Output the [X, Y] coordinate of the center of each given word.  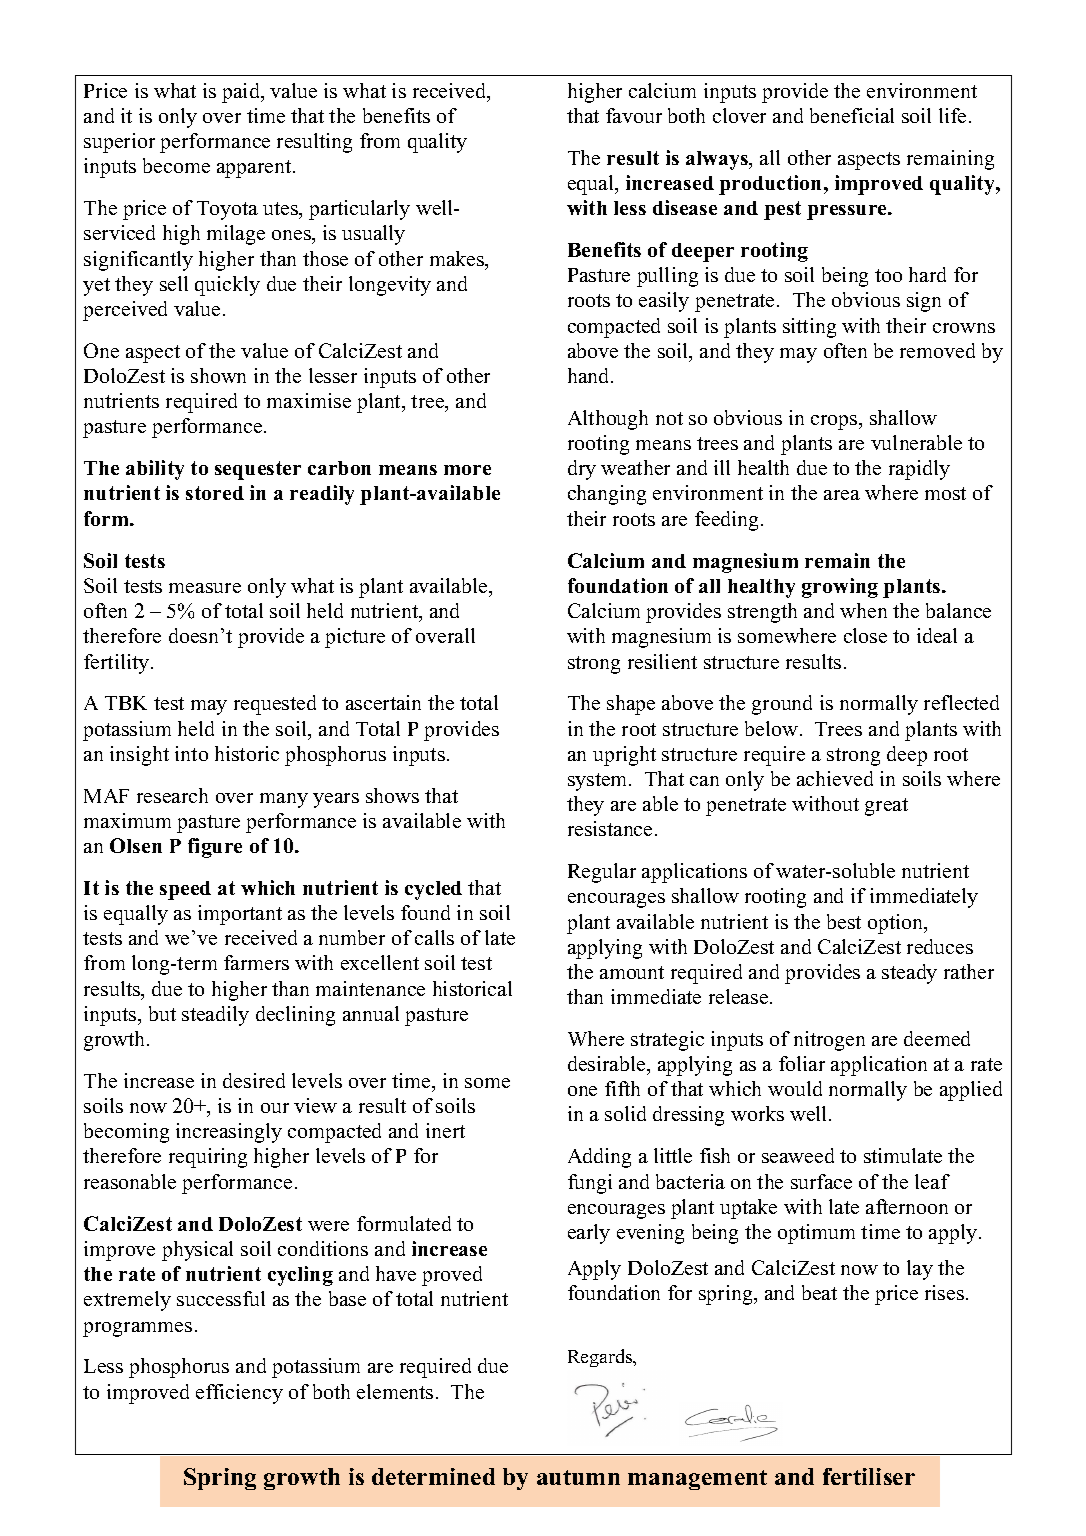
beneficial [852, 115]
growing [840, 588]
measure [205, 588]
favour [634, 115]
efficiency [239, 1394]
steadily [215, 1016]
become [176, 165]
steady [909, 974]
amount [632, 972]
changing [607, 495]
